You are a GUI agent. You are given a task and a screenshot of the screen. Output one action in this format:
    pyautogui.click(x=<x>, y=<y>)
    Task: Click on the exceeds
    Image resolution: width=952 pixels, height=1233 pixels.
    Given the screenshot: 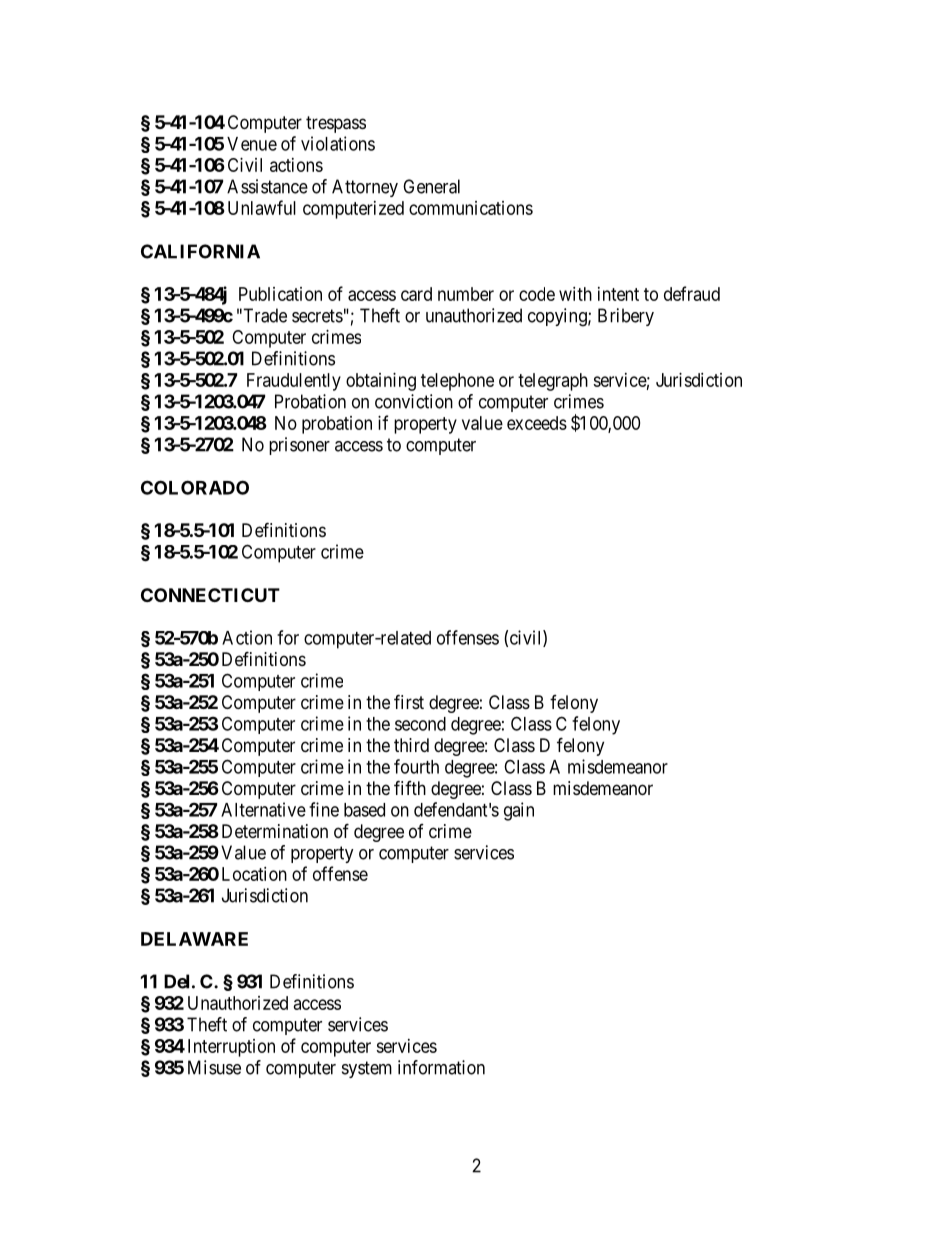 What is the action you would take?
    pyautogui.click(x=537, y=423)
